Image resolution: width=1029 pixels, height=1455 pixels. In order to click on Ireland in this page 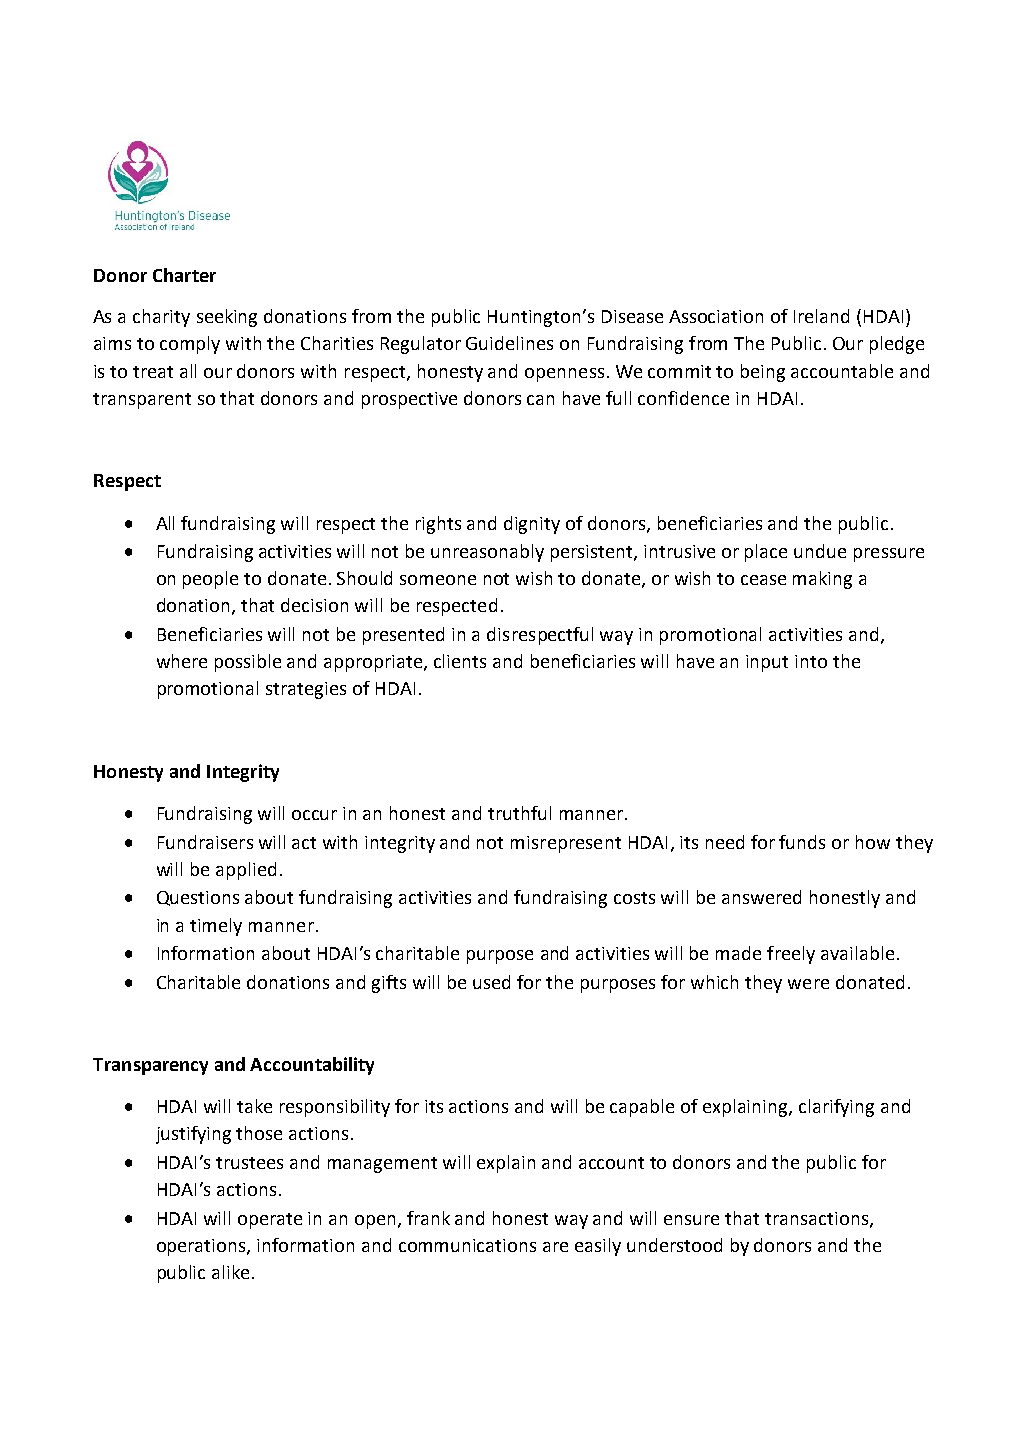, I will do `click(821, 316)`.
